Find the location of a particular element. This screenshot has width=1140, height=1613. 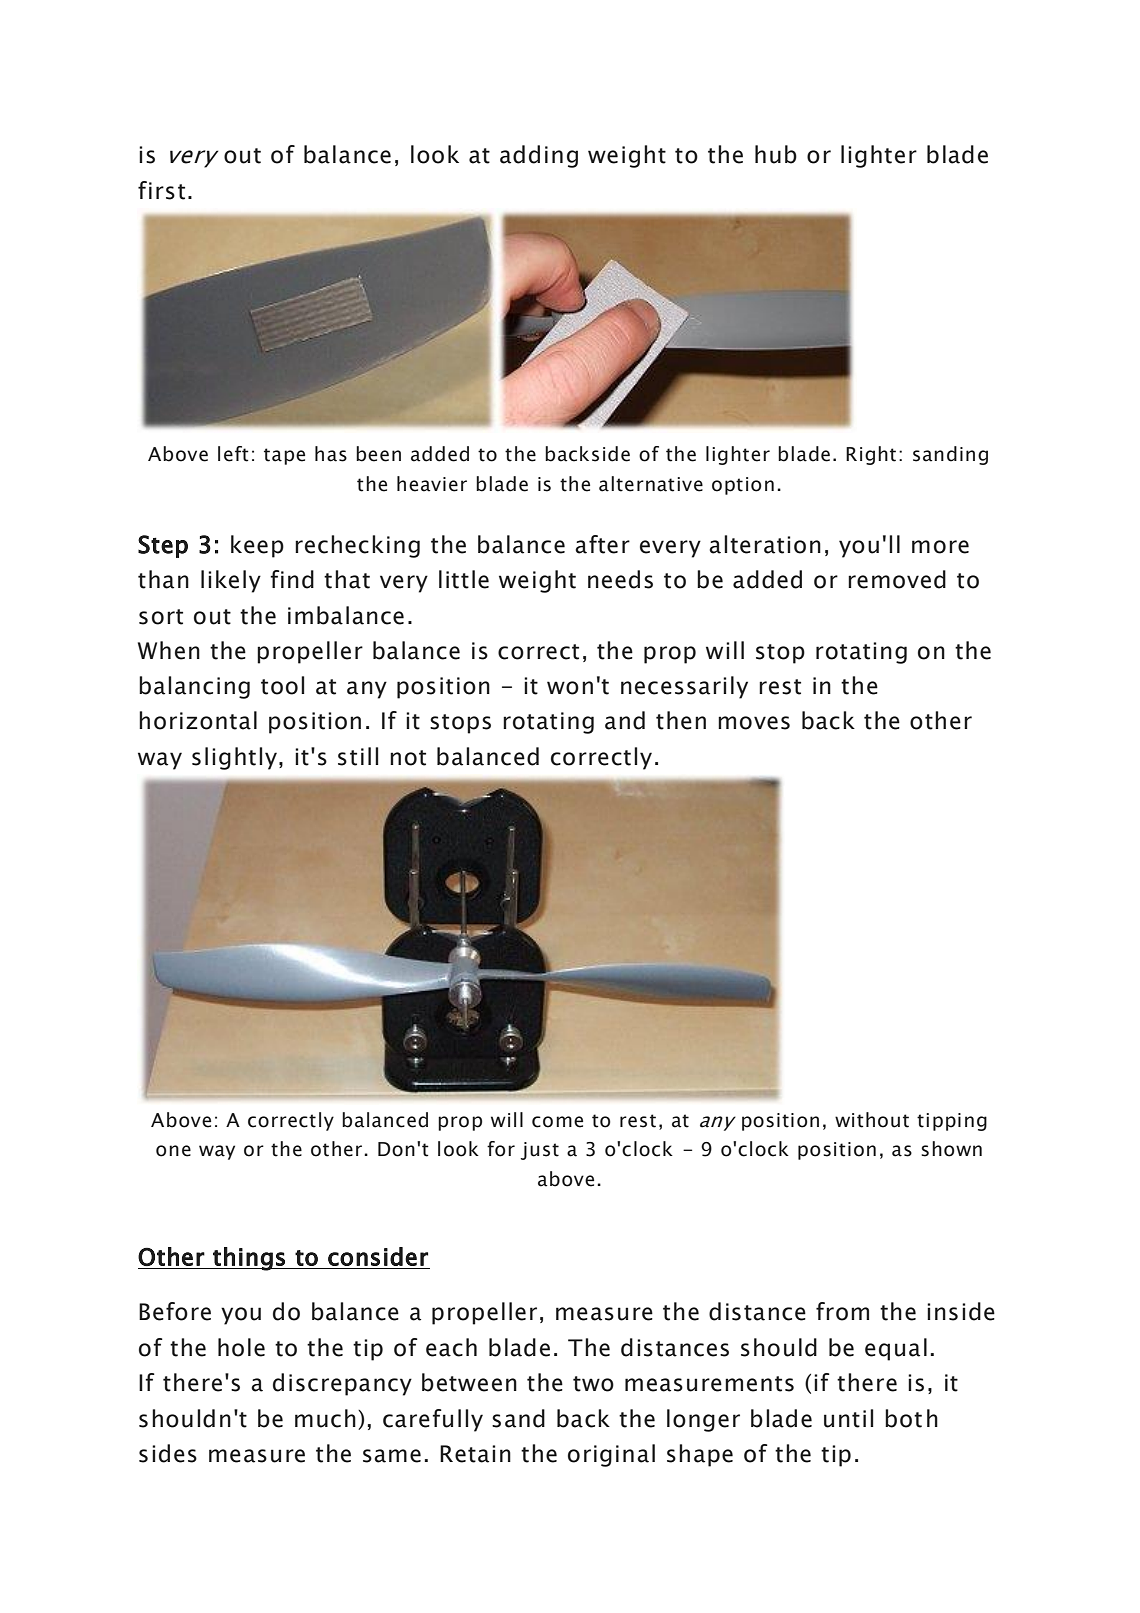

hub is located at coordinates (776, 154).
